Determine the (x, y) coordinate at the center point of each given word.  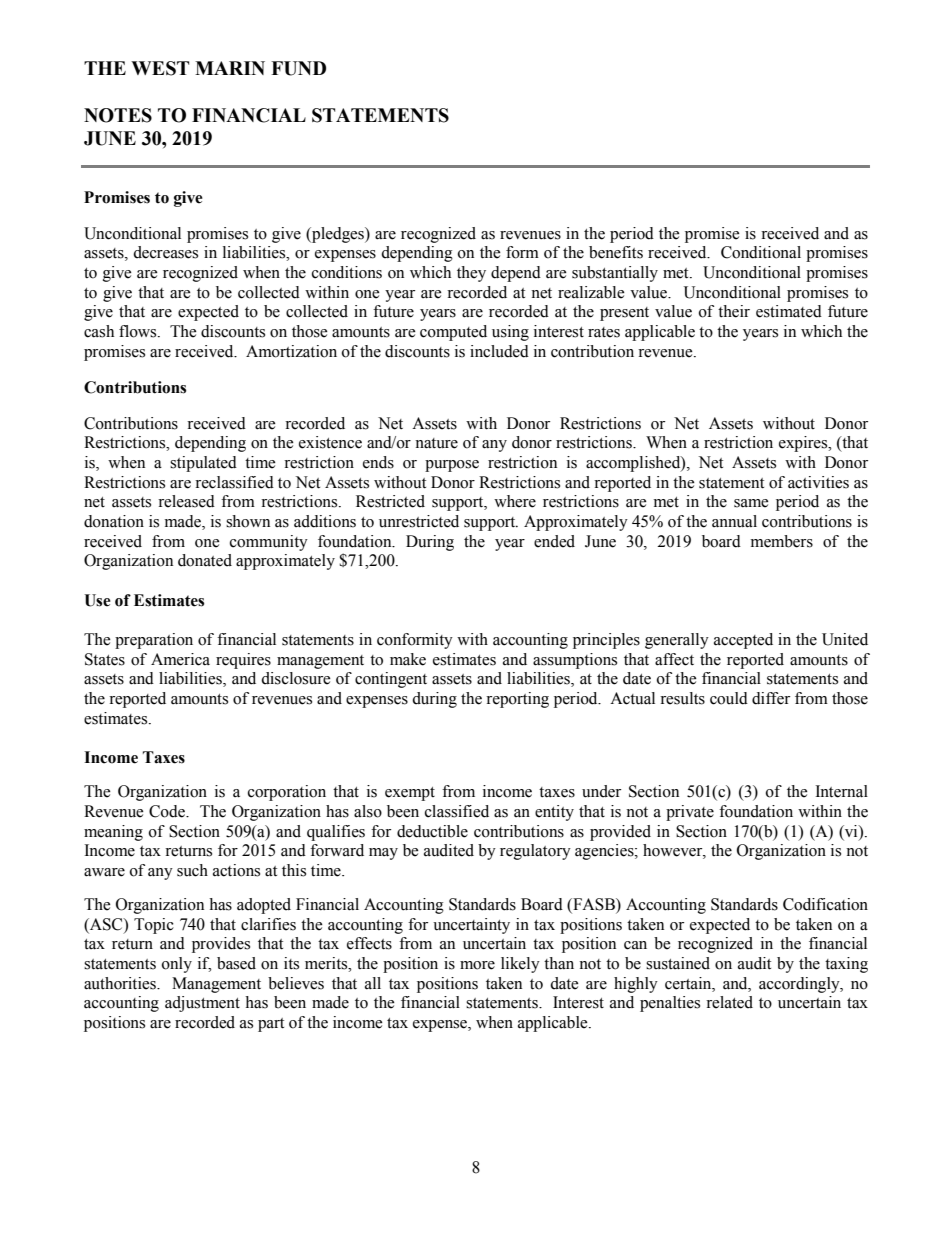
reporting (517, 700)
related (729, 1002)
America (180, 659)
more (477, 965)
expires (804, 444)
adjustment (202, 1004)
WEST (160, 68)
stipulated (203, 464)
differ (771, 698)
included (499, 351)
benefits (616, 252)
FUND (298, 68)
